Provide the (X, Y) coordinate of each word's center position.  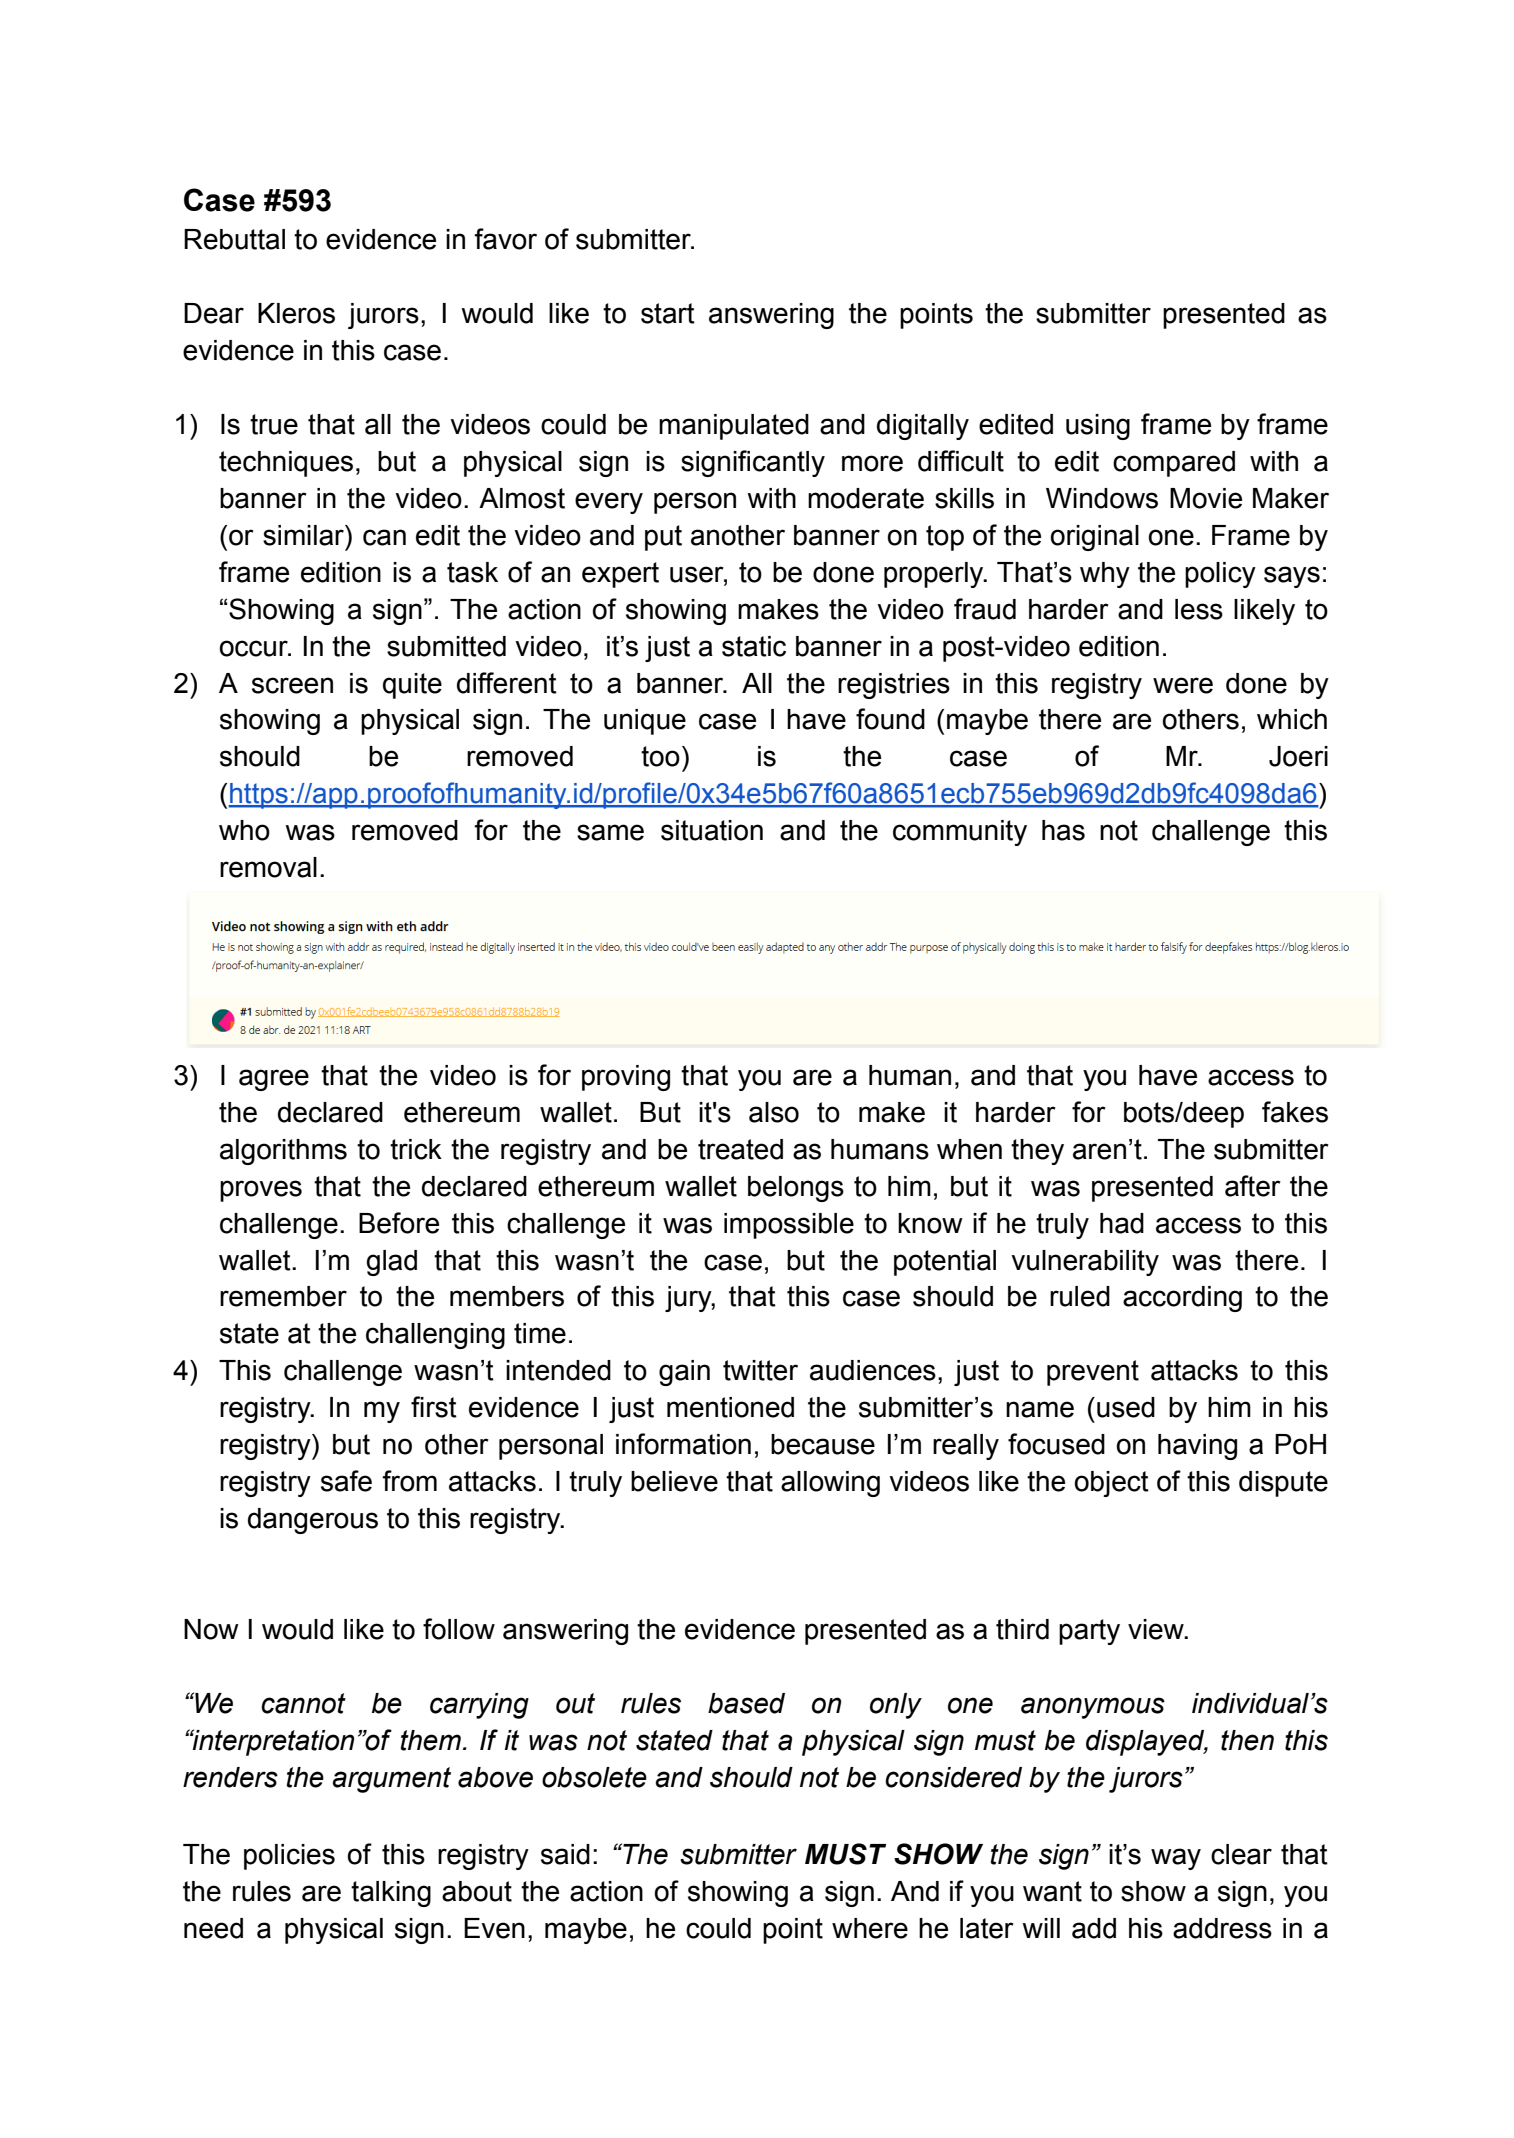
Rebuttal (234, 239)
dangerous (313, 1521)
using (1098, 427)
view (1157, 1629)
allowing (830, 1484)
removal (268, 867)
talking (391, 1894)
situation (712, 830)
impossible (789, 1226)
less (1199, 609)
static (754, 646)
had (1122, 1223)
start (668, 313)
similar (304, 535)
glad (391, 1263)
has (1063, 830)
